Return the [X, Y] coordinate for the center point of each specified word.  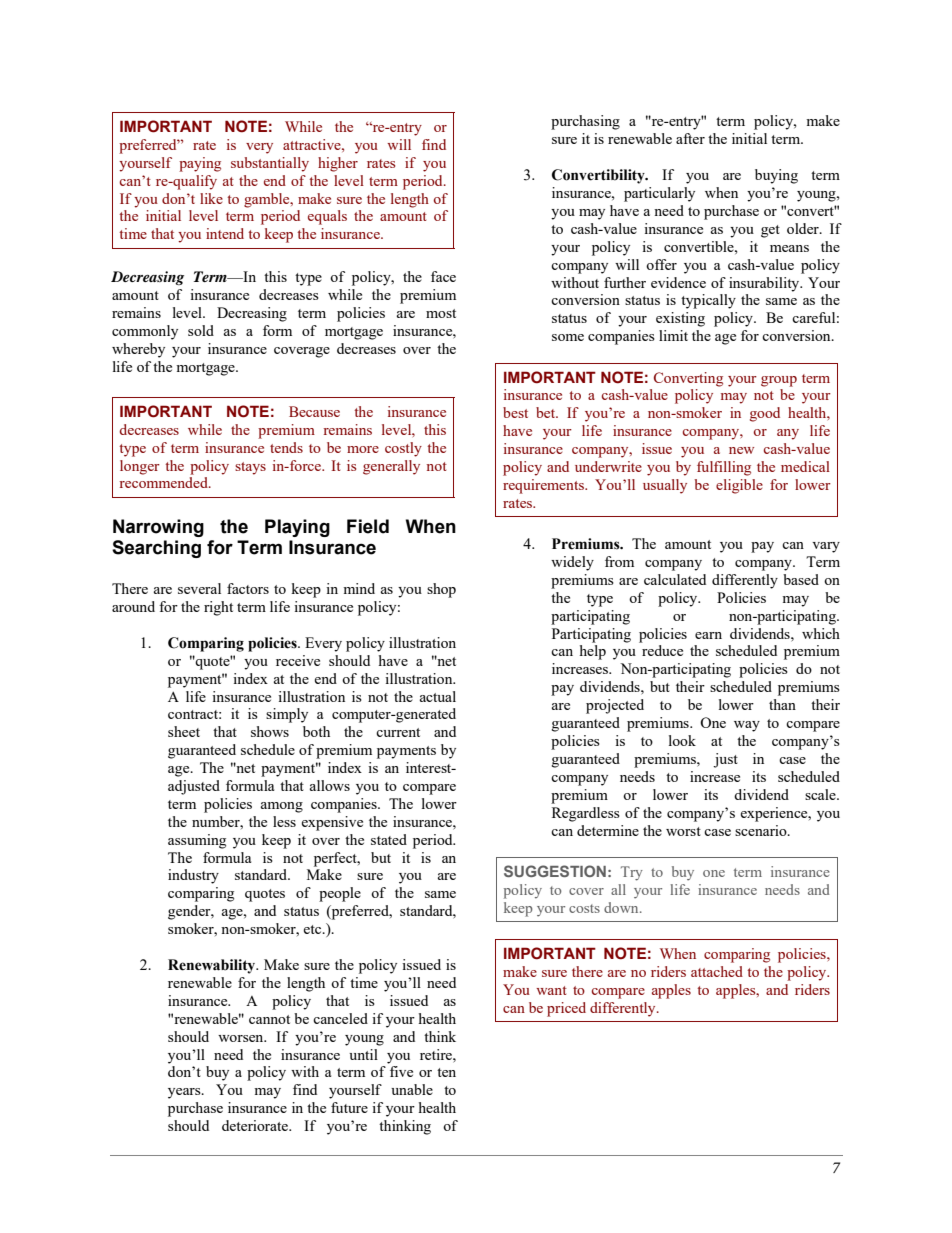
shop [441, 590]
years [185, 1093]
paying [200, 164]
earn [708, 635]
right [218, 608]
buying [776, 176]
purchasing [585, 122]
